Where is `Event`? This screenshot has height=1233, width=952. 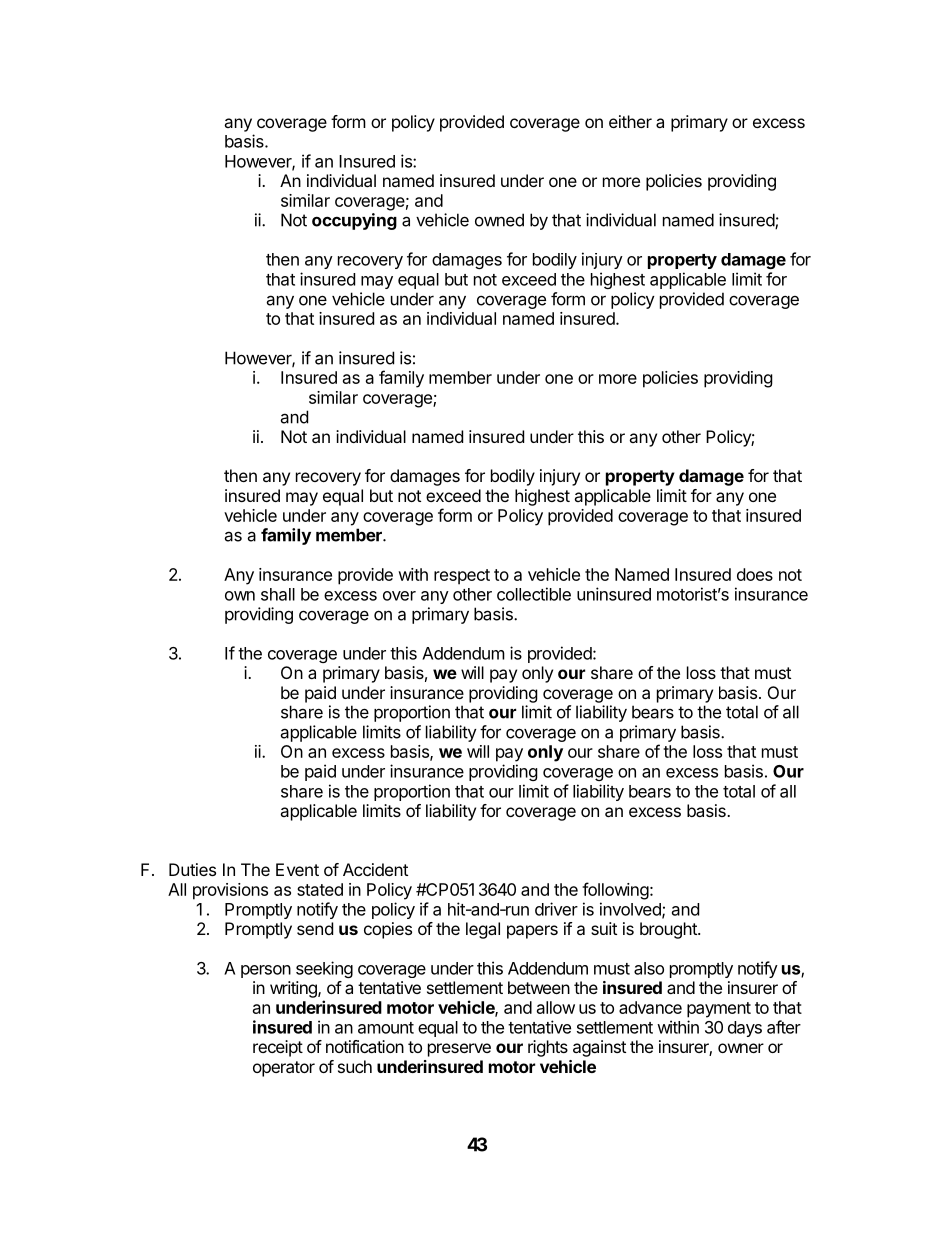 Event is located at coordinates (297, 869).
